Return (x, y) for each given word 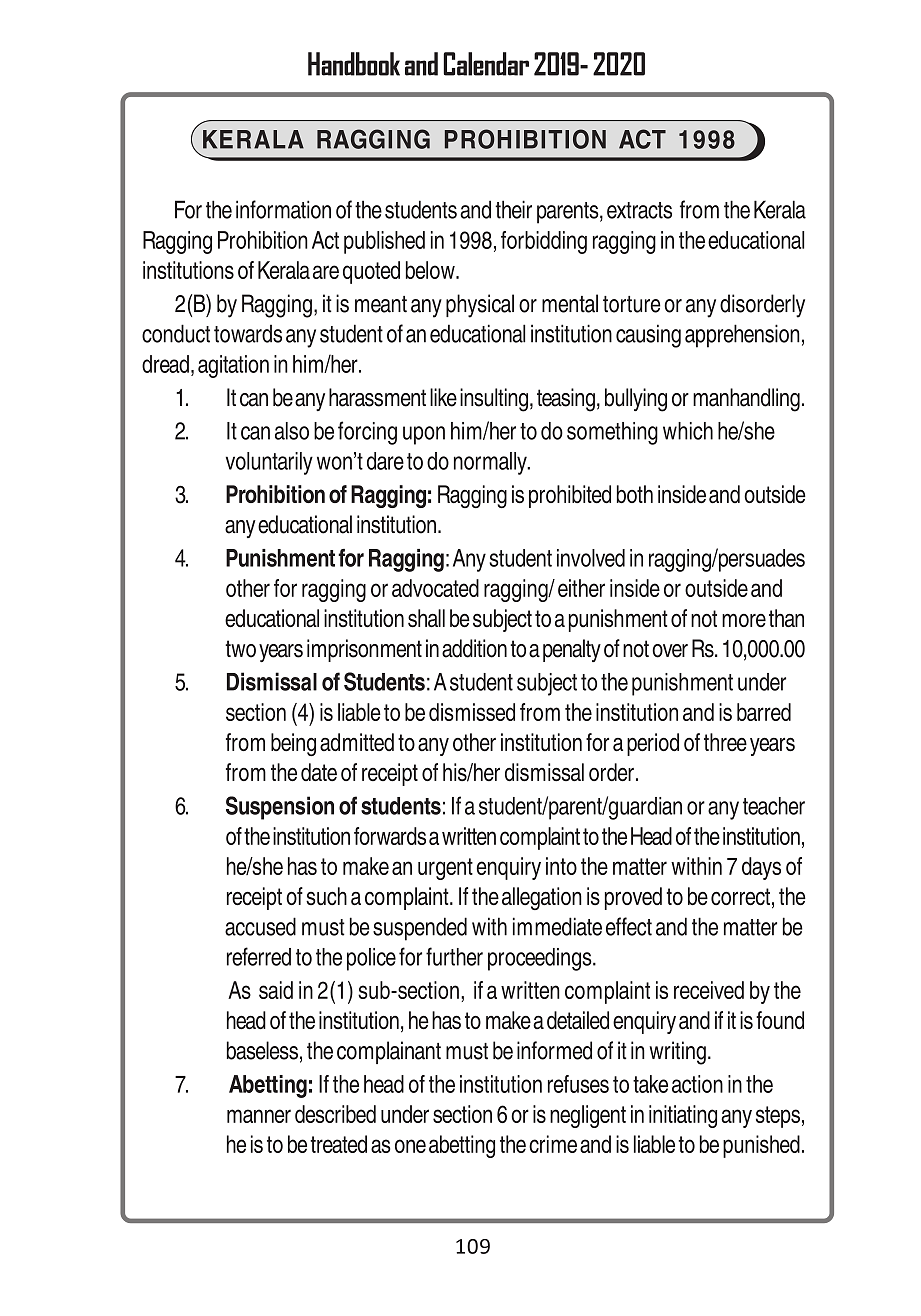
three (725, 742)
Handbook (354, 64)
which (688, 431)
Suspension (280, 808)
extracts (639, 210)
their (513, 209)
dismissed (472, 712)
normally (491, 463)
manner (259, 1116)
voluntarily (269, 463)
